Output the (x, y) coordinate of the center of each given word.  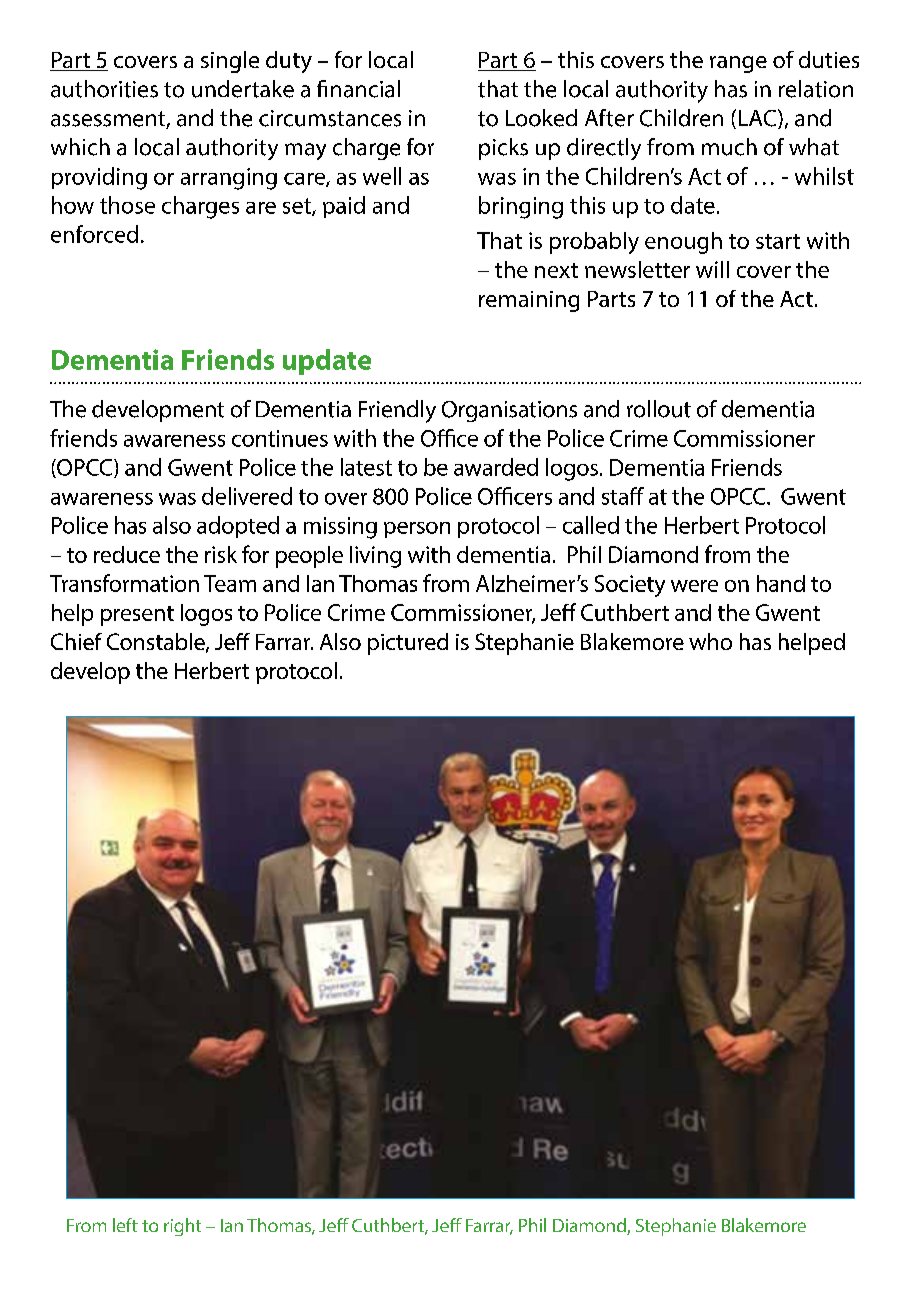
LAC (757, 118)
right (182, 1227)
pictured (408, 644)
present (137, 616)
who (710, 641)
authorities (104, 89)
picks (503, 149)
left (125, 1225)
